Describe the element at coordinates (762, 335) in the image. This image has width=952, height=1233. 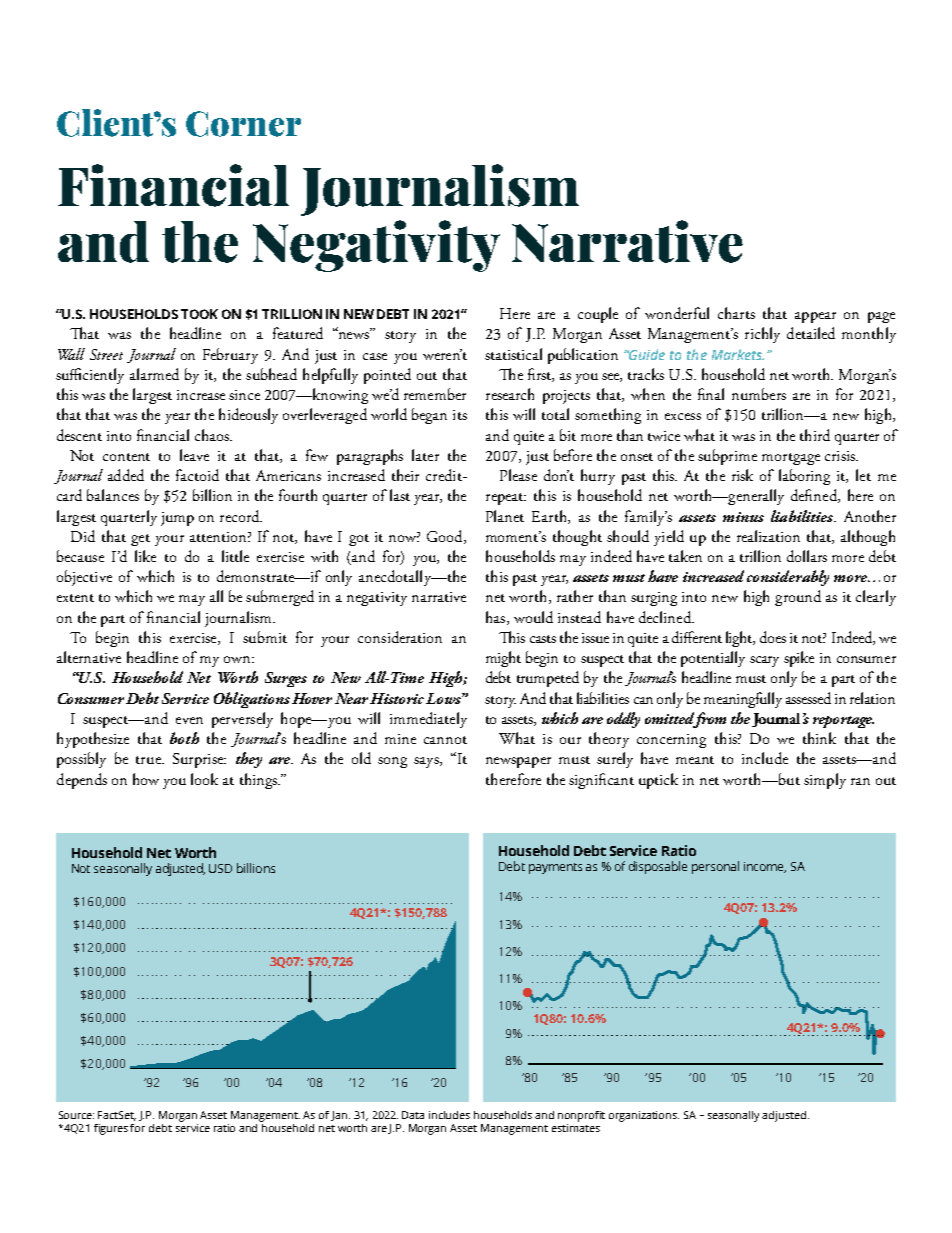
I see `richly` at that location.
